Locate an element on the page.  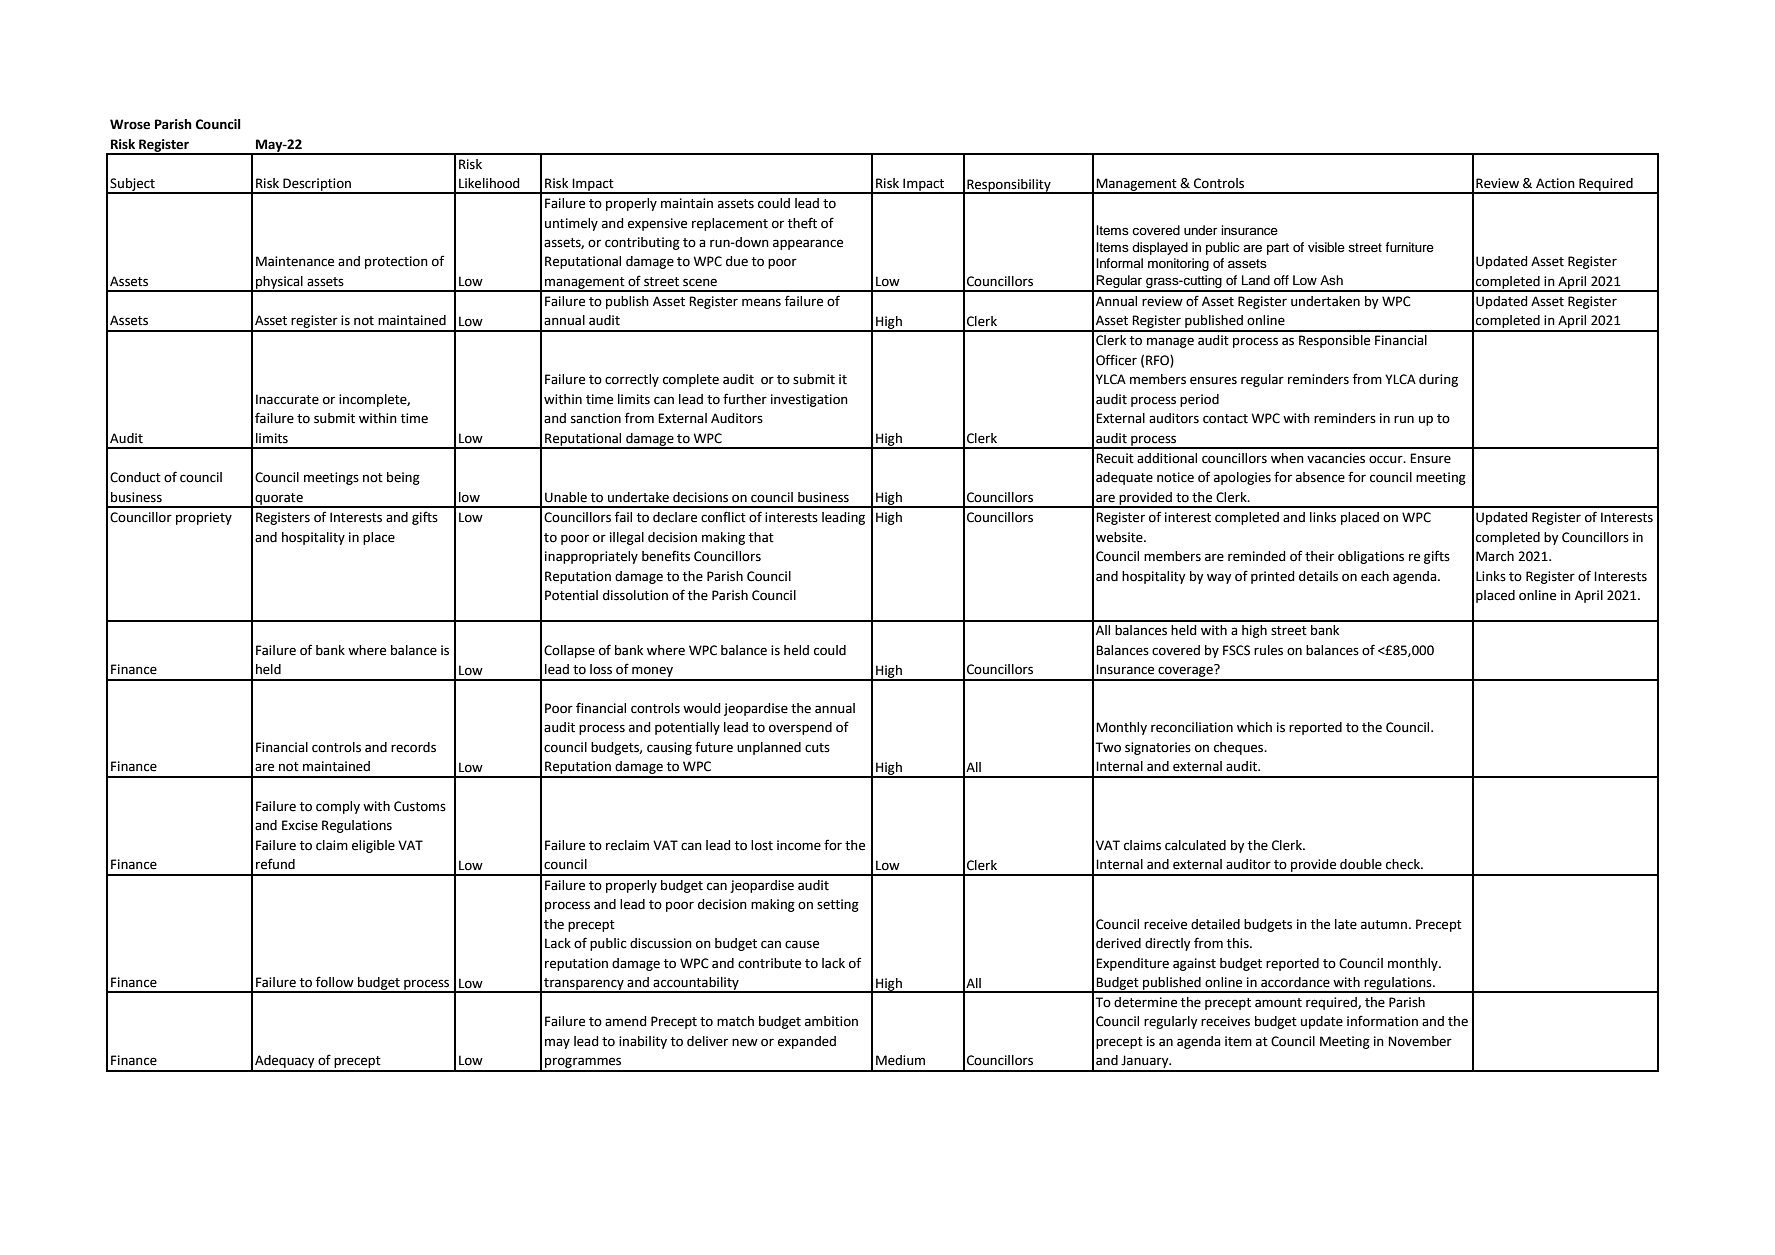
cheques is located at coordinates (1240, 748).
